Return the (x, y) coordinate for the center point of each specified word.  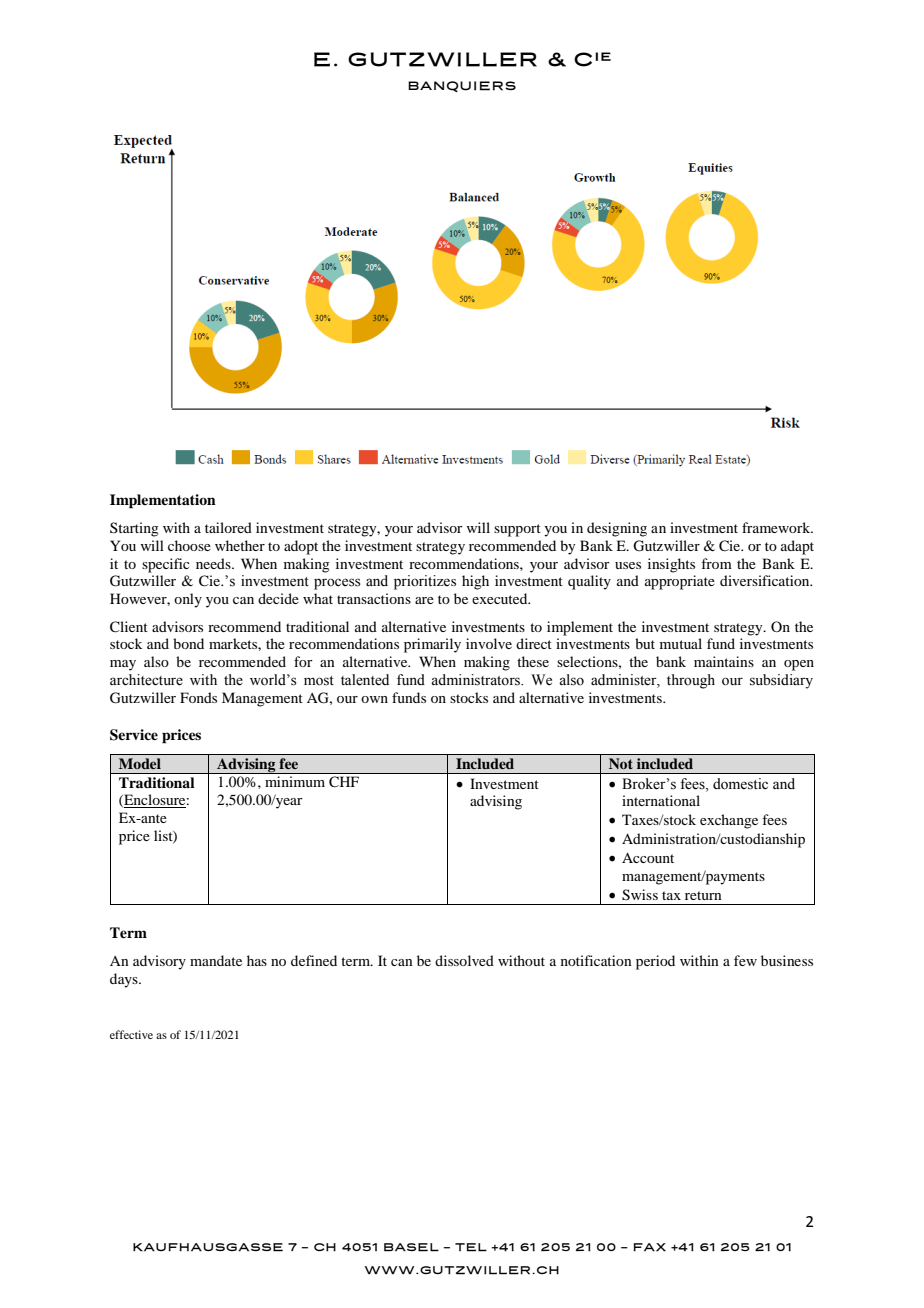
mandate (216, 960)
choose (189, 545)
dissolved (464, 960)
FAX (649, 1247)
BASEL (411, 1247)
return (703, 895)
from (716, 563)
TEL (471, 1247)
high (475, 582)
